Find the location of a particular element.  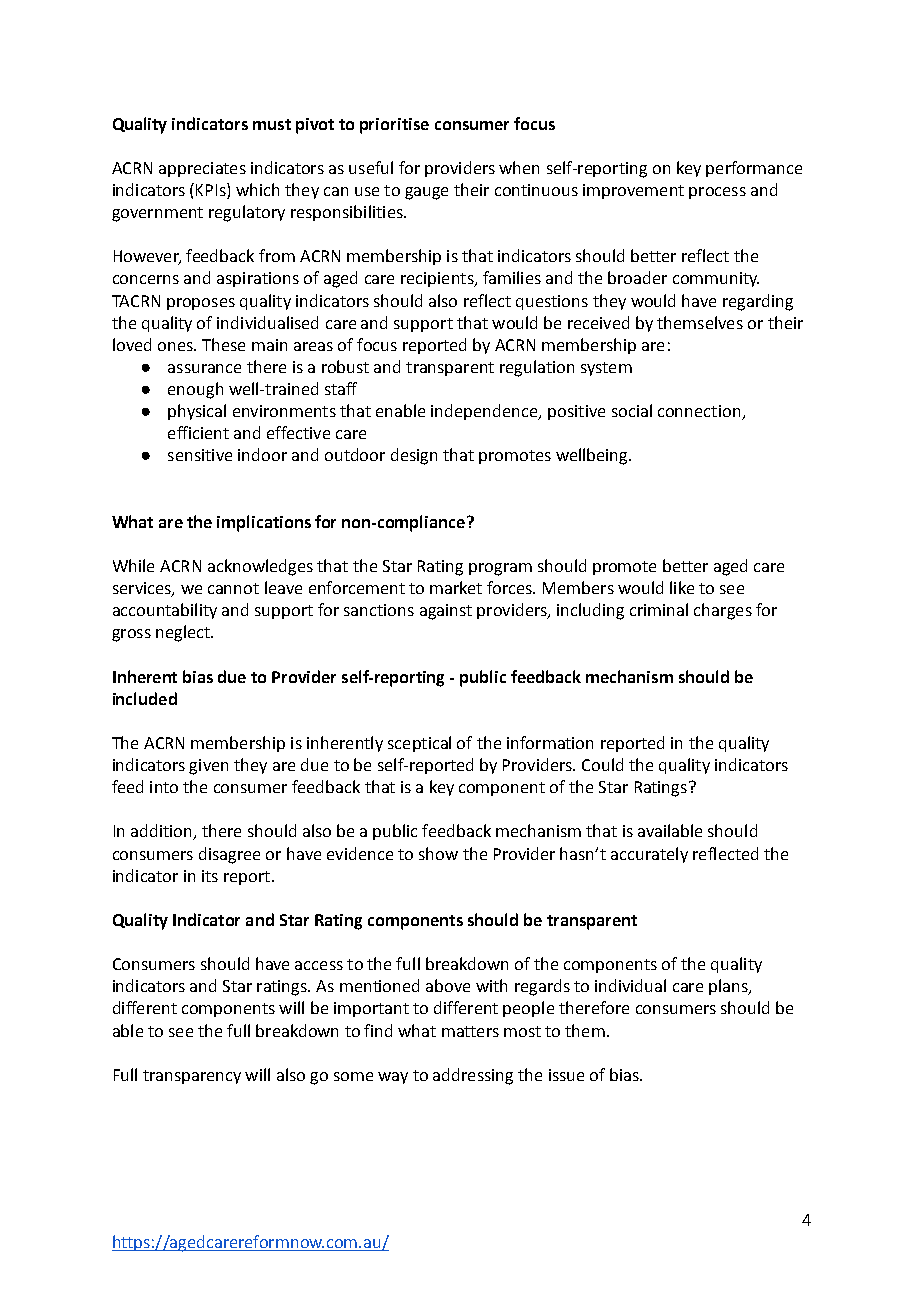

sceptical is located at coordinates (419, 744).
